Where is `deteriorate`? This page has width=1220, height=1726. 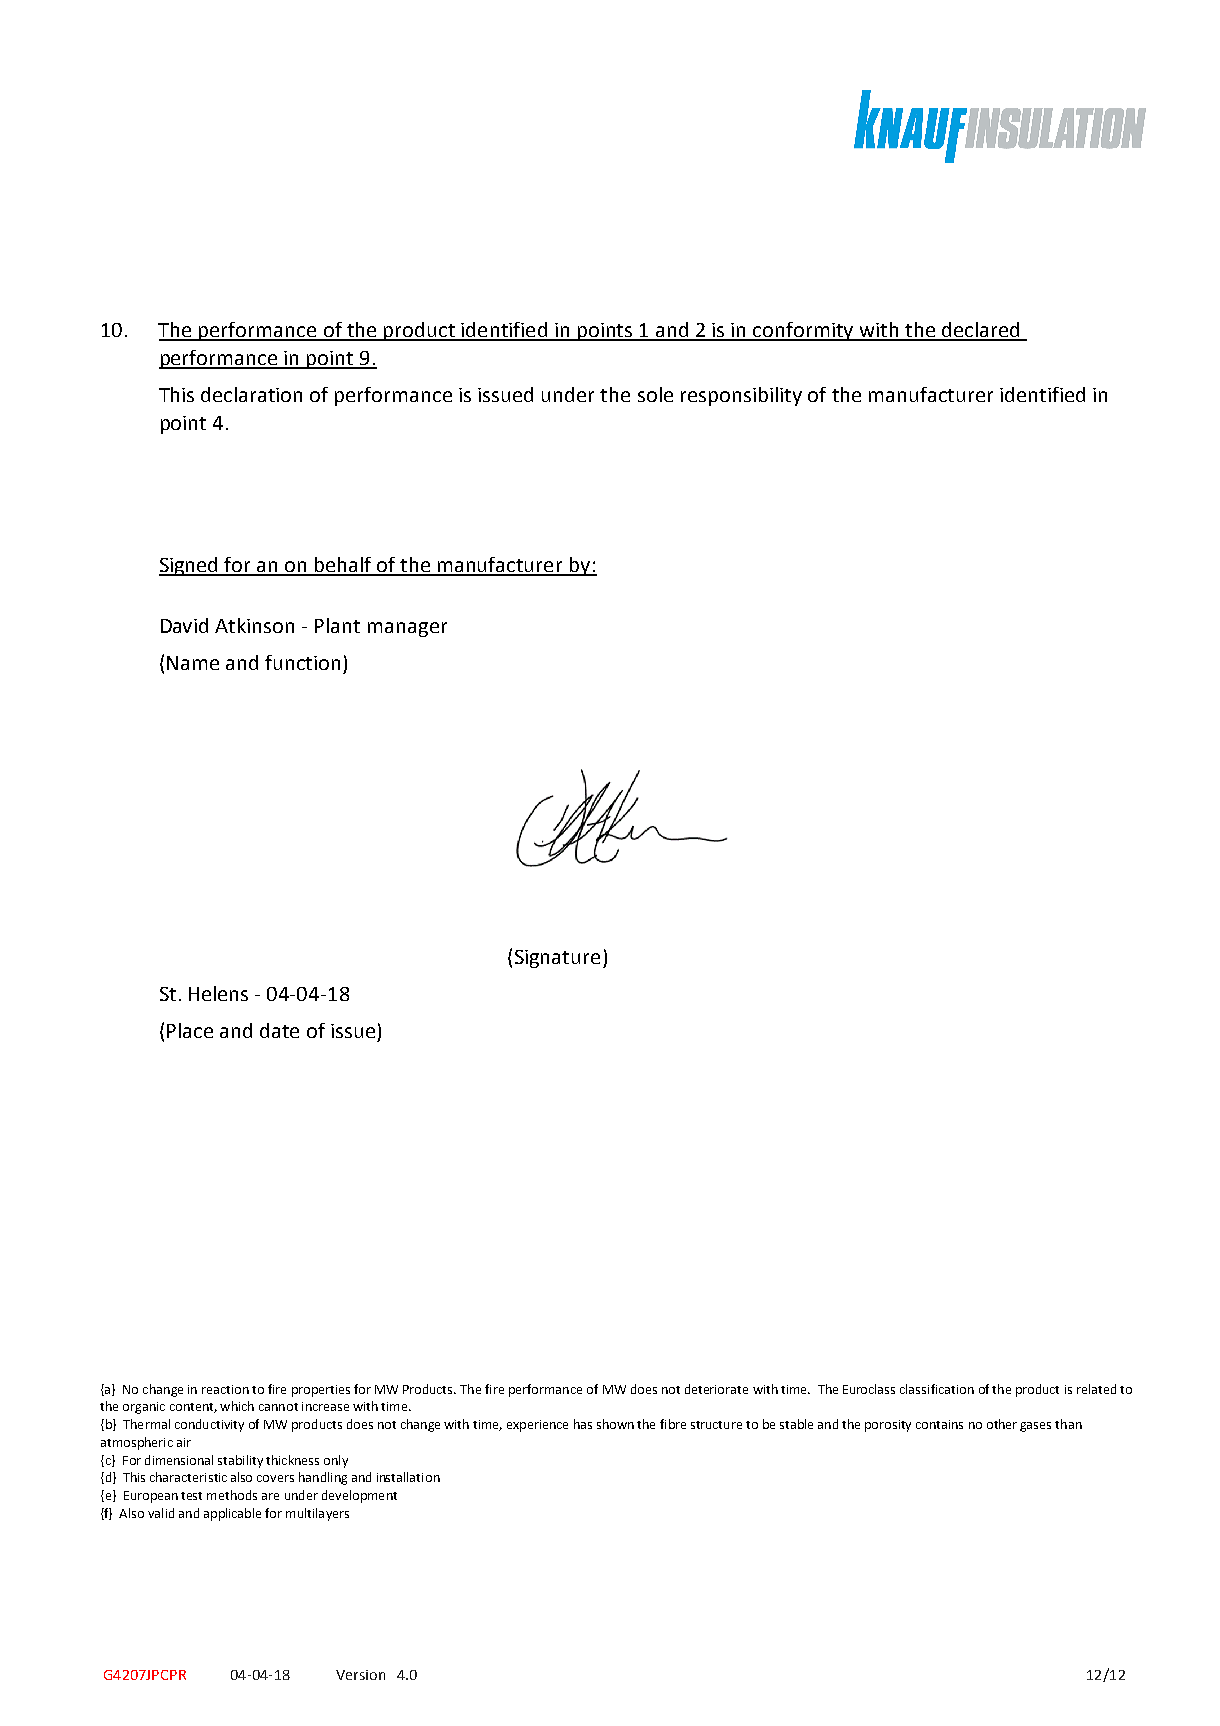
deteriorate is located at coordinates (716, 1389).
